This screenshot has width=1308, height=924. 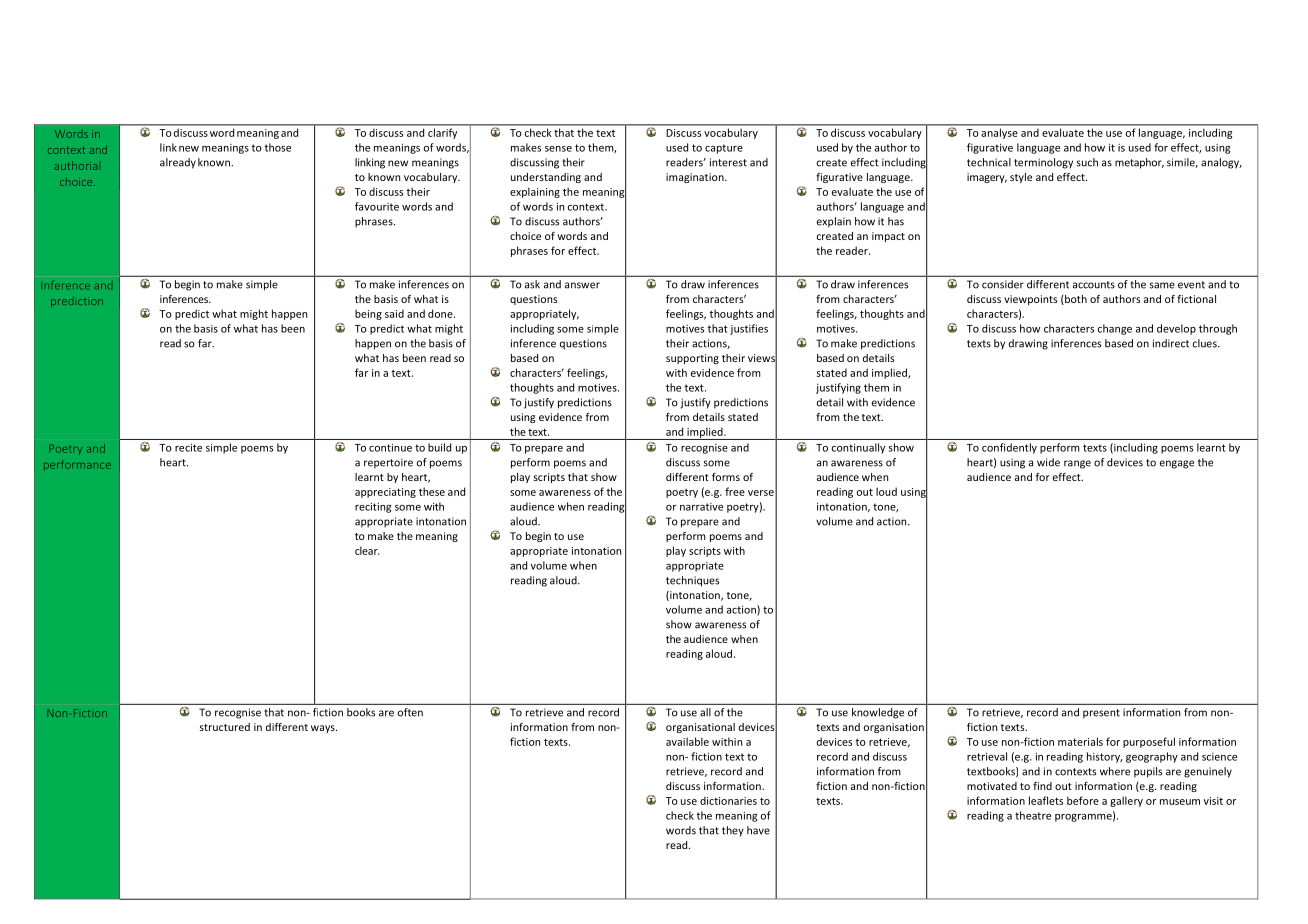 I want to click on appreciating, so click(x=385, y=493).
